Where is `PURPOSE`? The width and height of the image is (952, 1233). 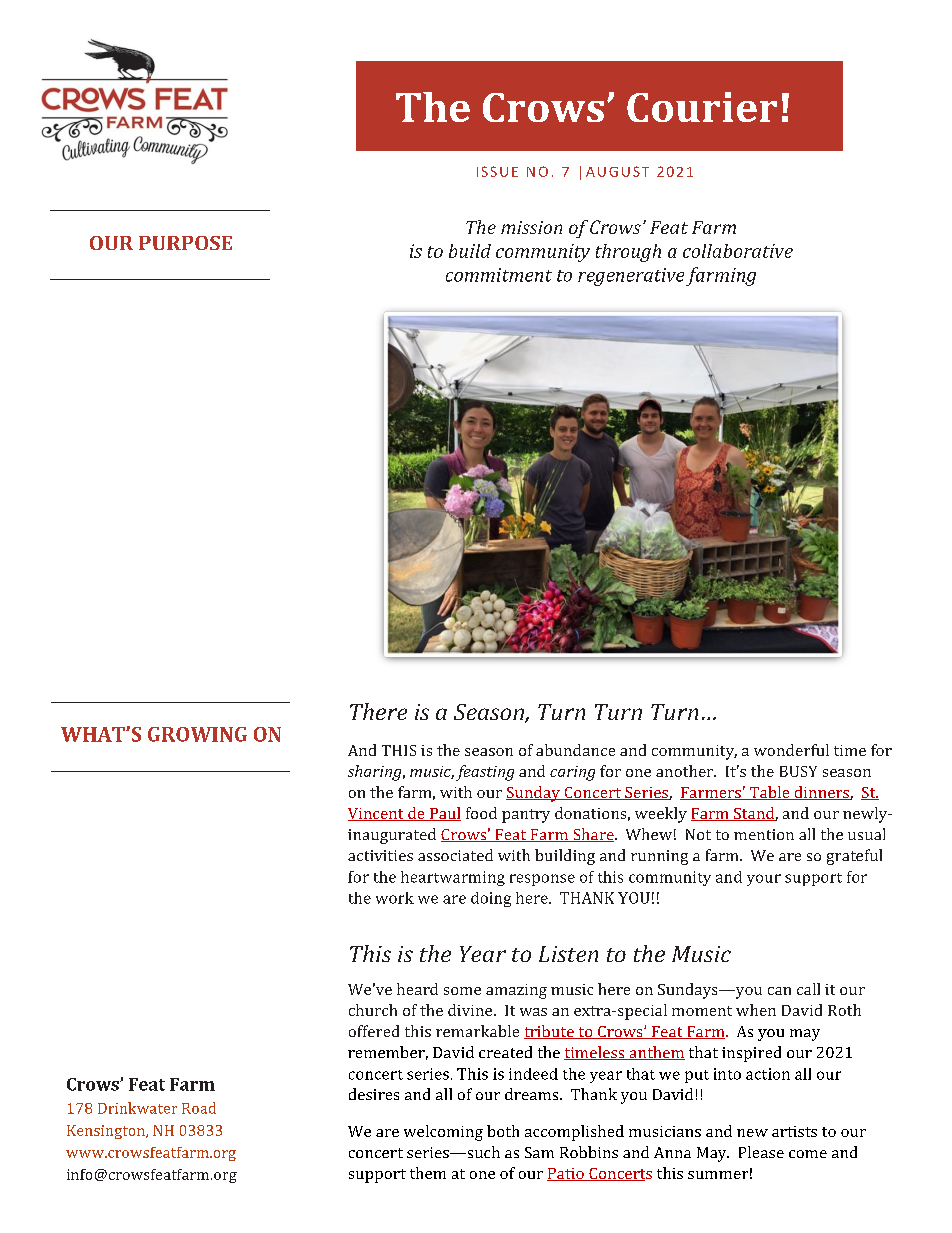
PURPOSE is located at coordinates (185, 243).
